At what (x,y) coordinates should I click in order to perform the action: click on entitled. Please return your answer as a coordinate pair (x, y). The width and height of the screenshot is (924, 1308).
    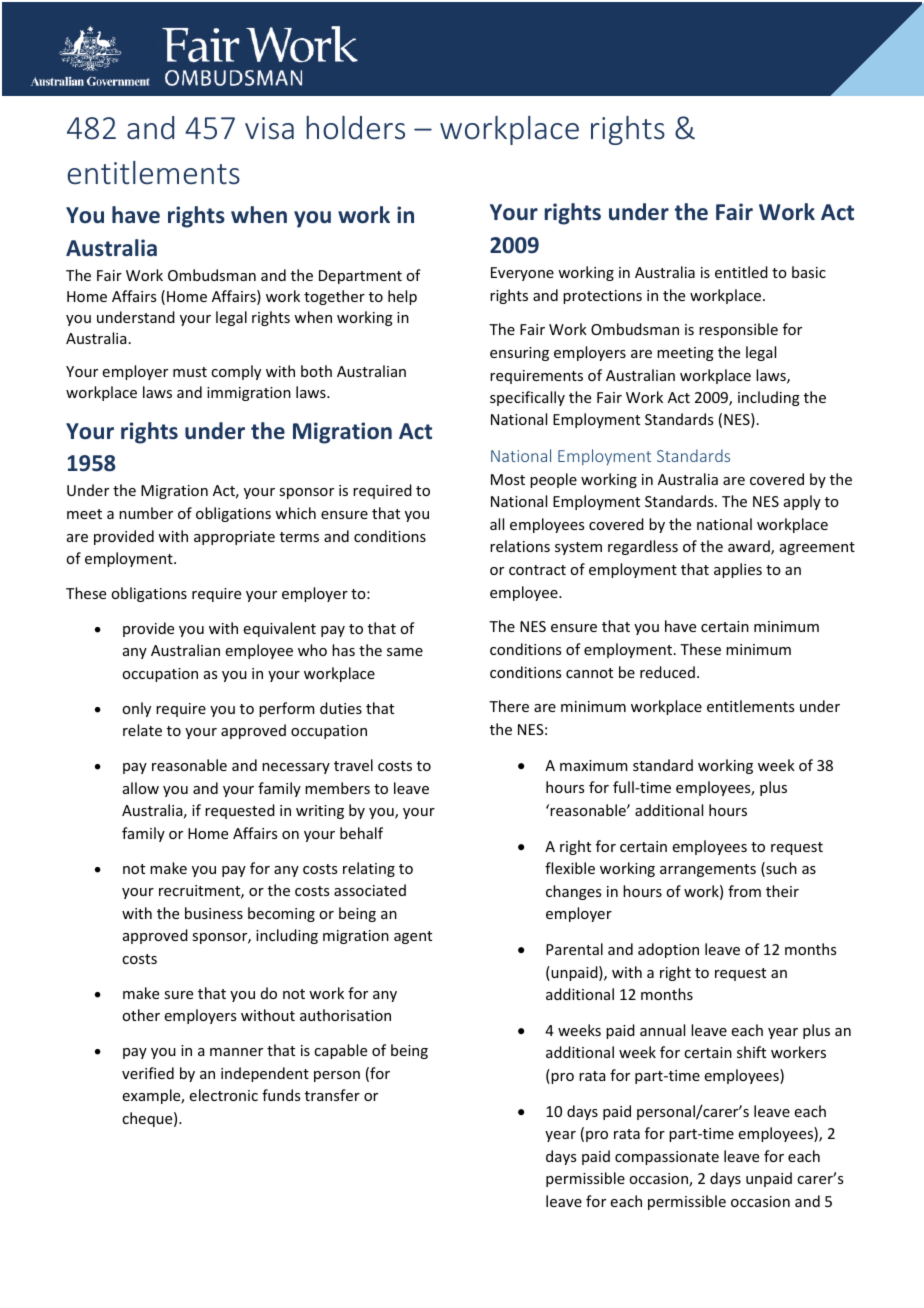
    Looking at the image, I should click on (741, 272).
